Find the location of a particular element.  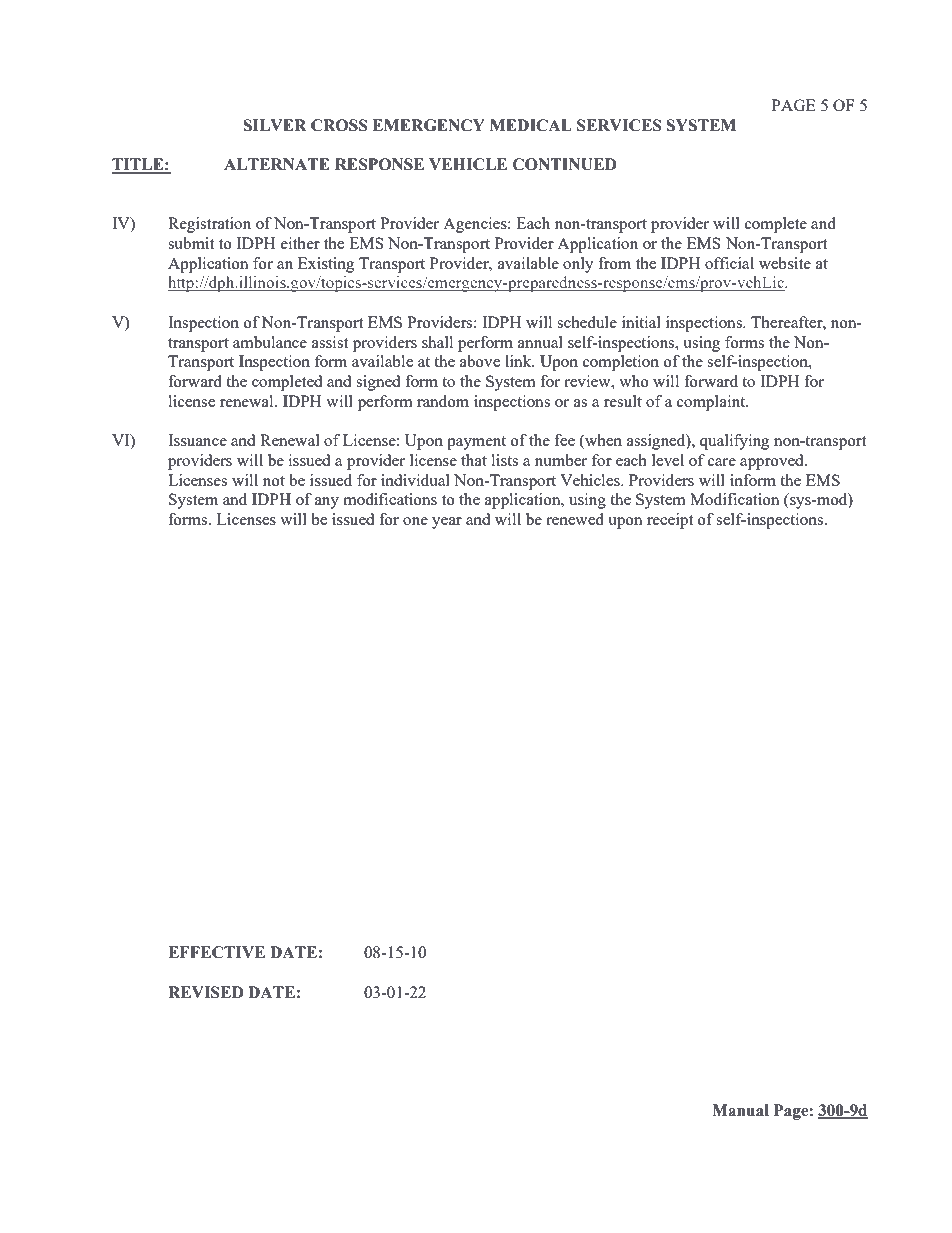

year is located at coordinates (447, 523).
